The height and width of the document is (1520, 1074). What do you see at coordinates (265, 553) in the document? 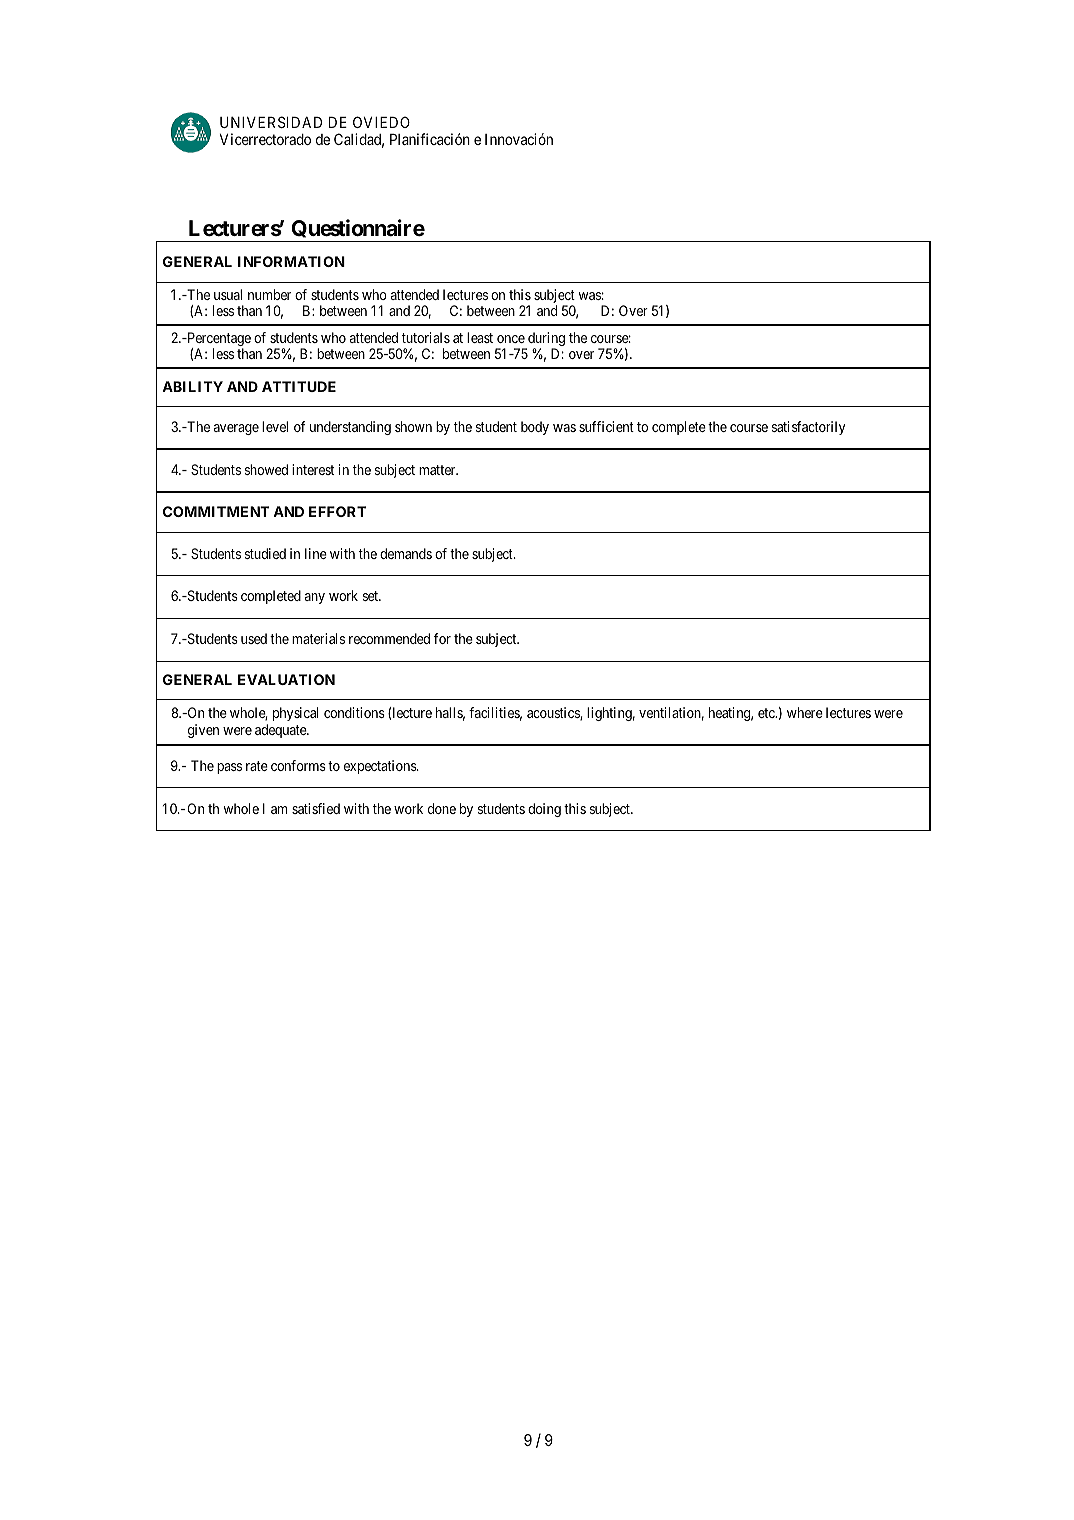
I see `studied` at bounding box center [265, 553].
